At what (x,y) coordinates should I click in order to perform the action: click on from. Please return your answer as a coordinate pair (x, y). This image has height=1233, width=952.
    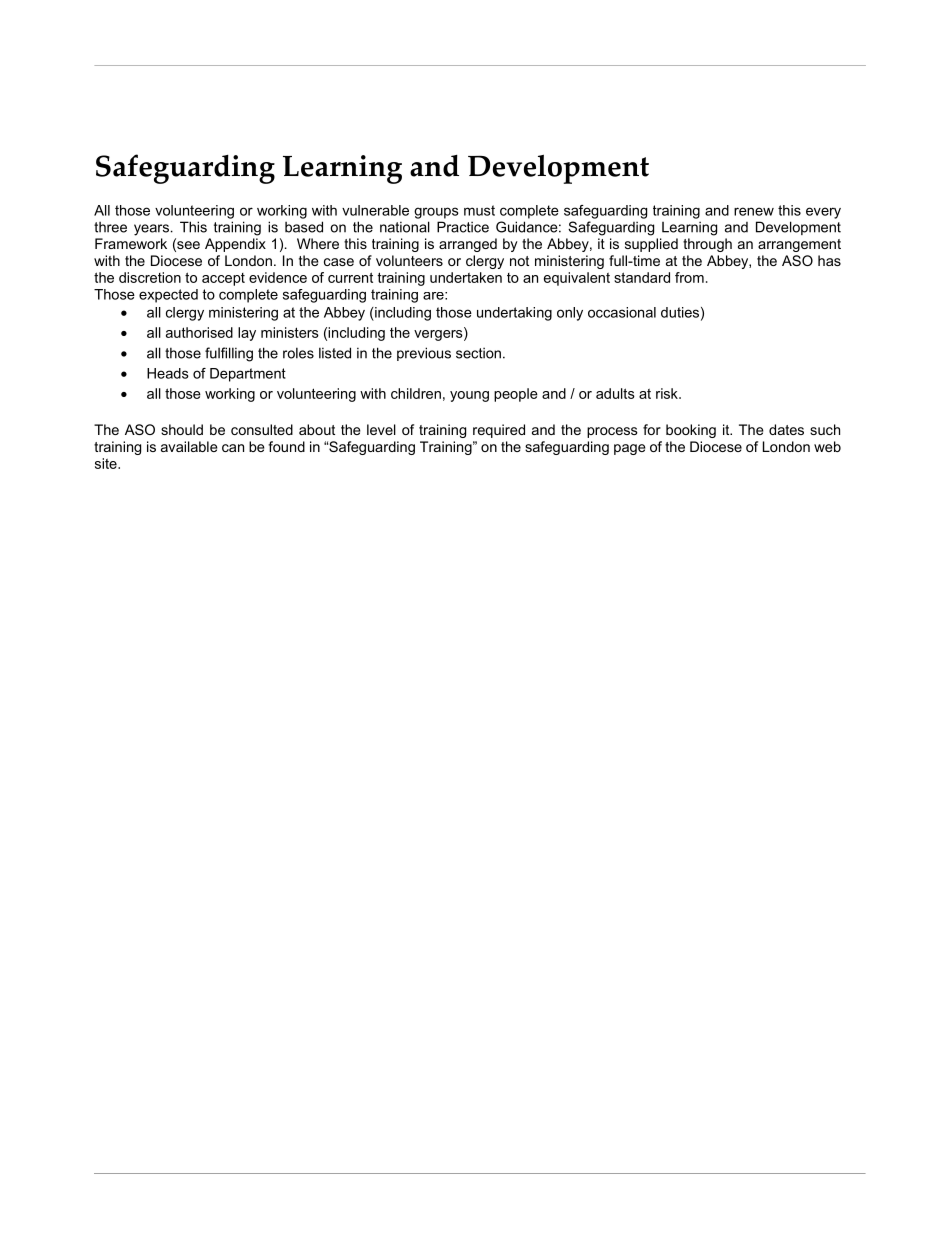
    Looking at the image, I should click on (689, 277).
